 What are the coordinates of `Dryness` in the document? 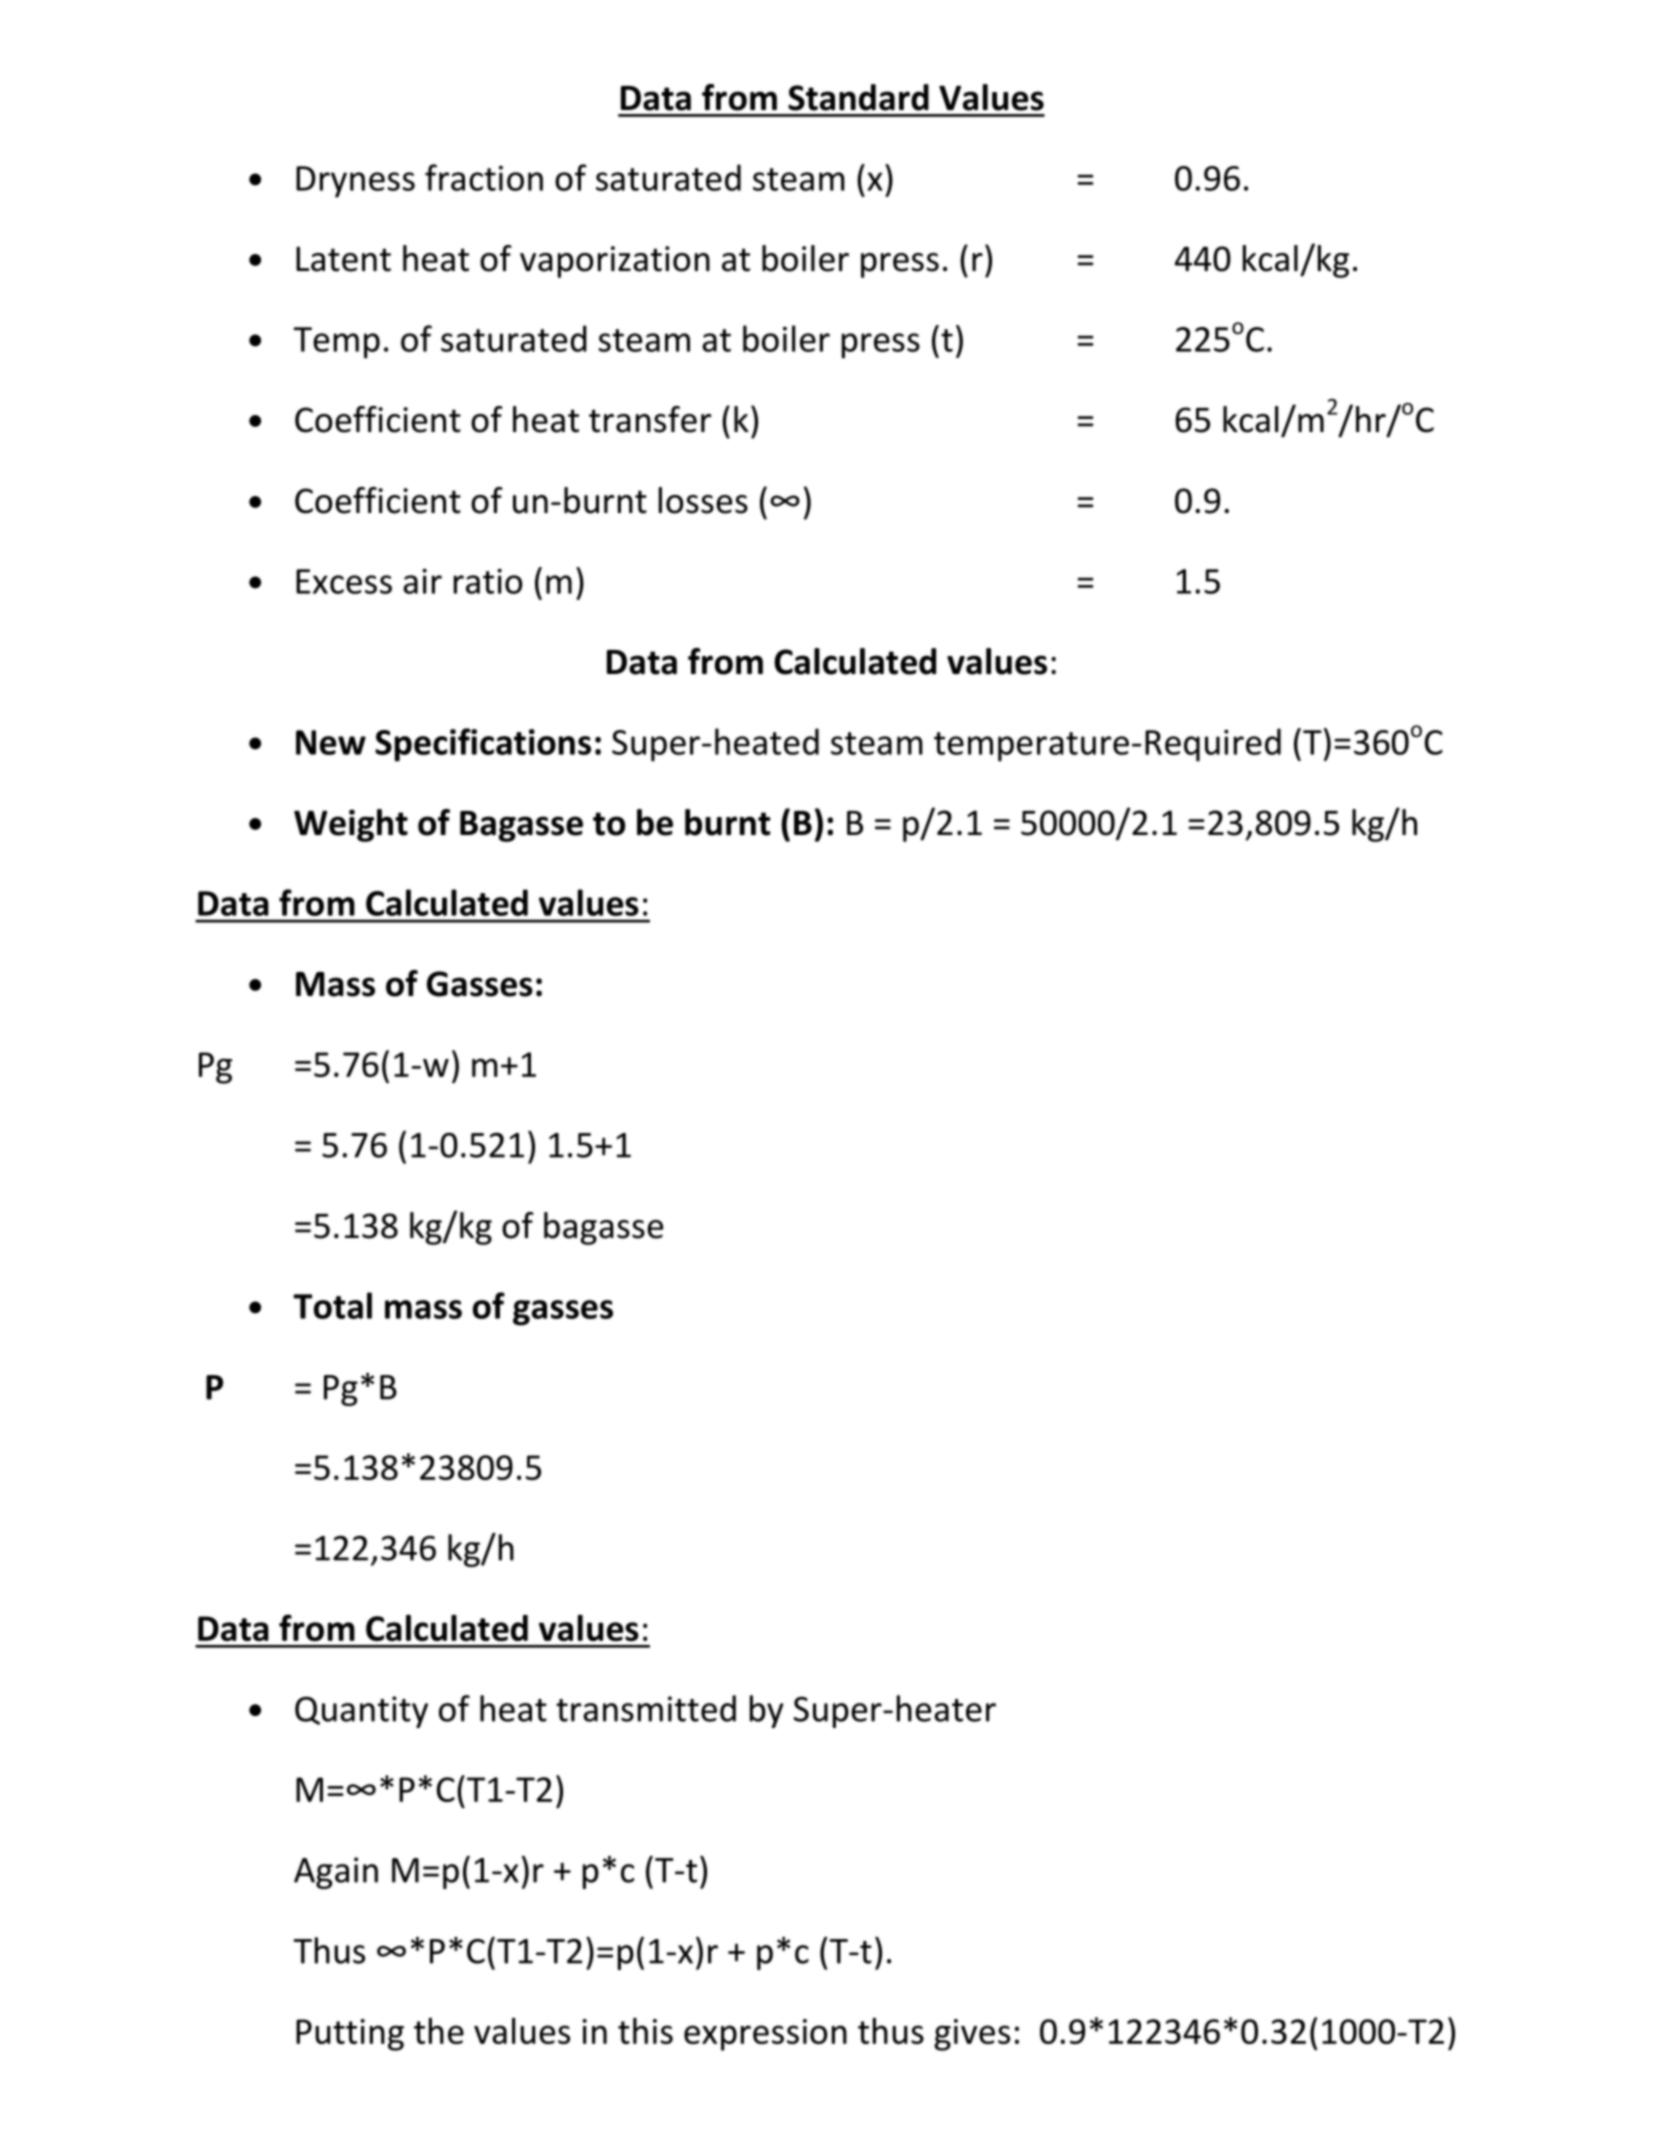 It's located at (355, 182).
